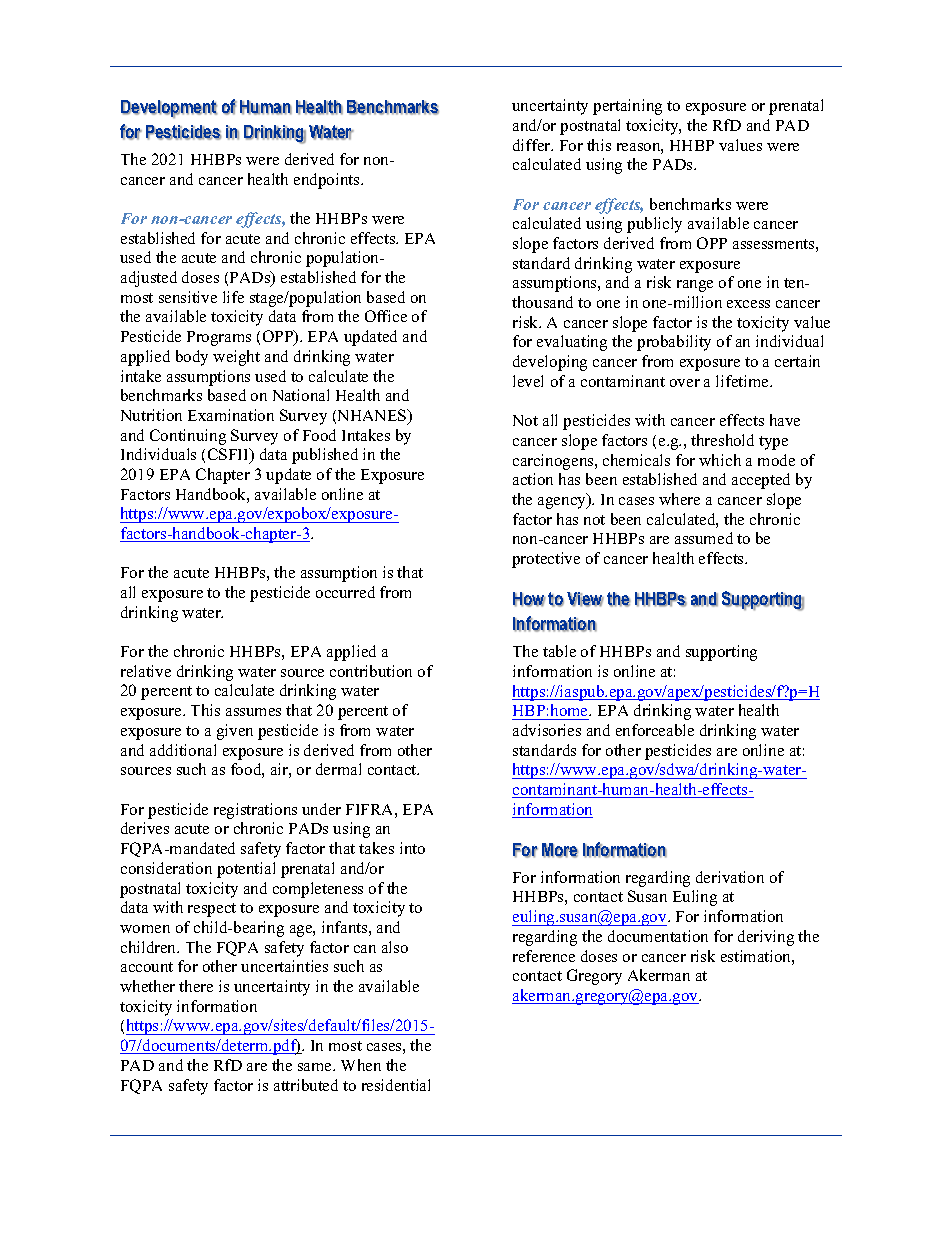  Describe the element at coordinates (658, 936) in the document. I see `documentation` at that location.
